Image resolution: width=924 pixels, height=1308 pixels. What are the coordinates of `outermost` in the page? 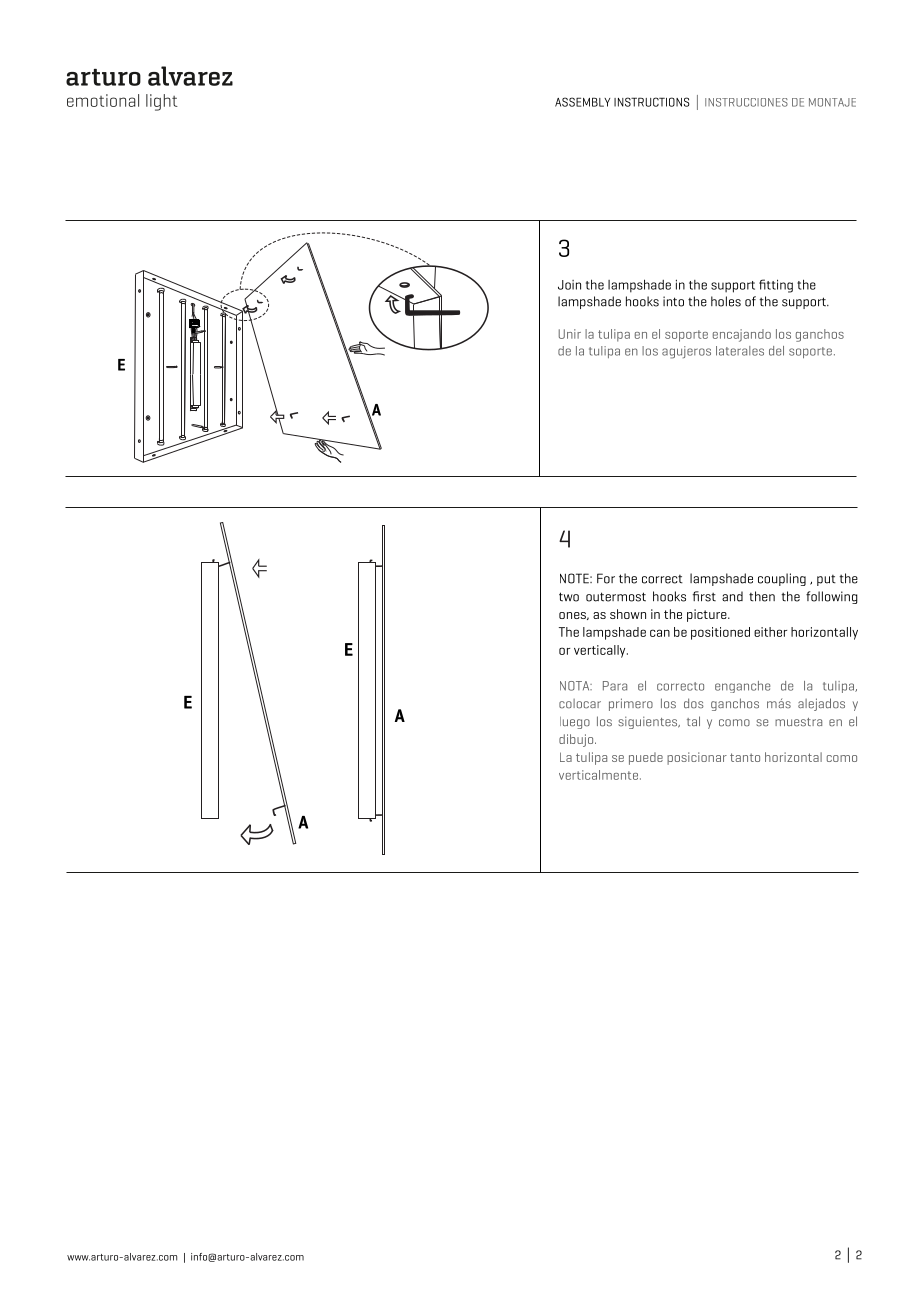 It's located at (616, 597).
